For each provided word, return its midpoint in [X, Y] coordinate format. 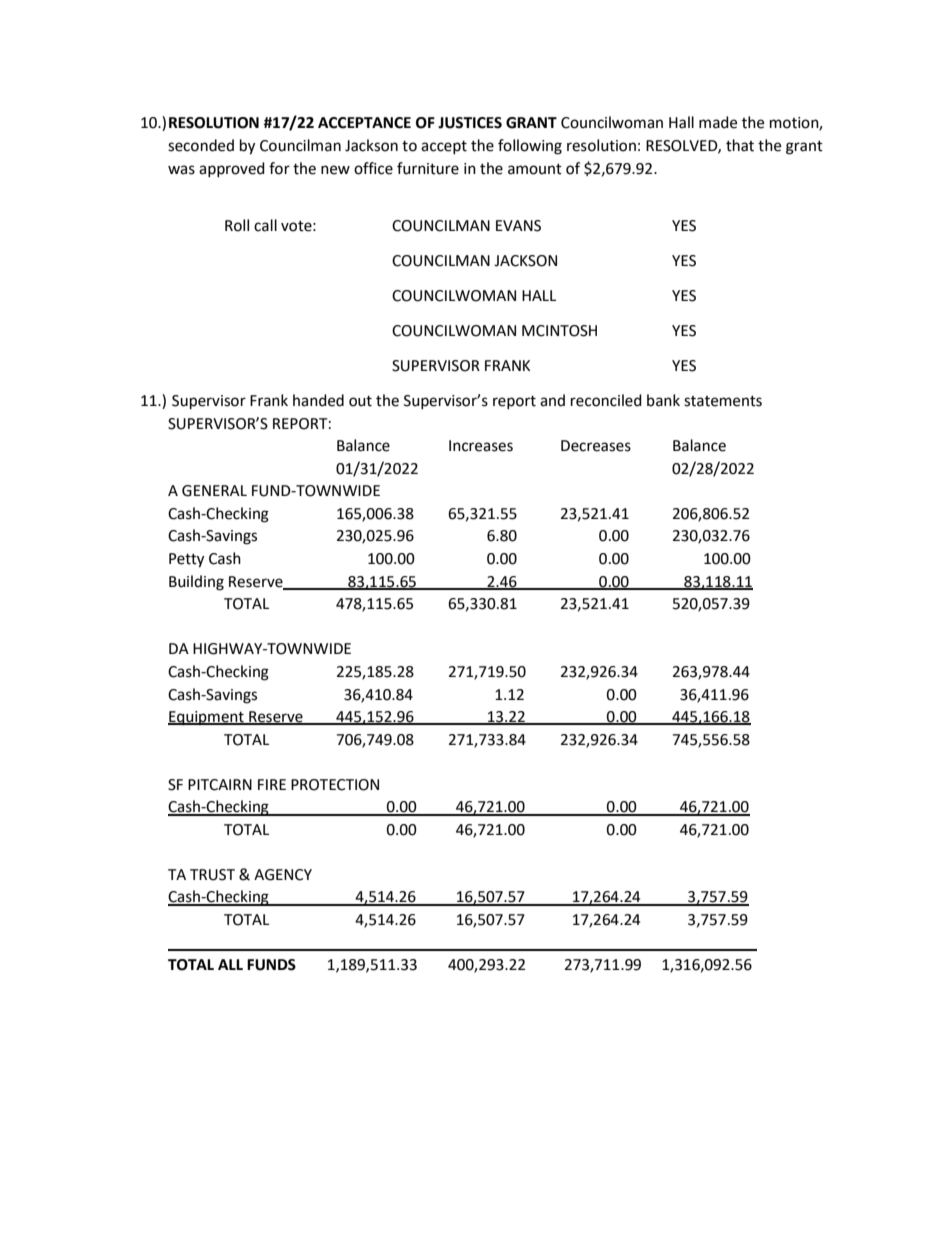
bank [663, 400]
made [718, 122]
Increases [481, 446]
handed [318, 400]
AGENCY [283, 875]
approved [232, 169]
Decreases [596, 446]
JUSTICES [470, 123]
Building [196, 583]
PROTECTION [335, 785]
